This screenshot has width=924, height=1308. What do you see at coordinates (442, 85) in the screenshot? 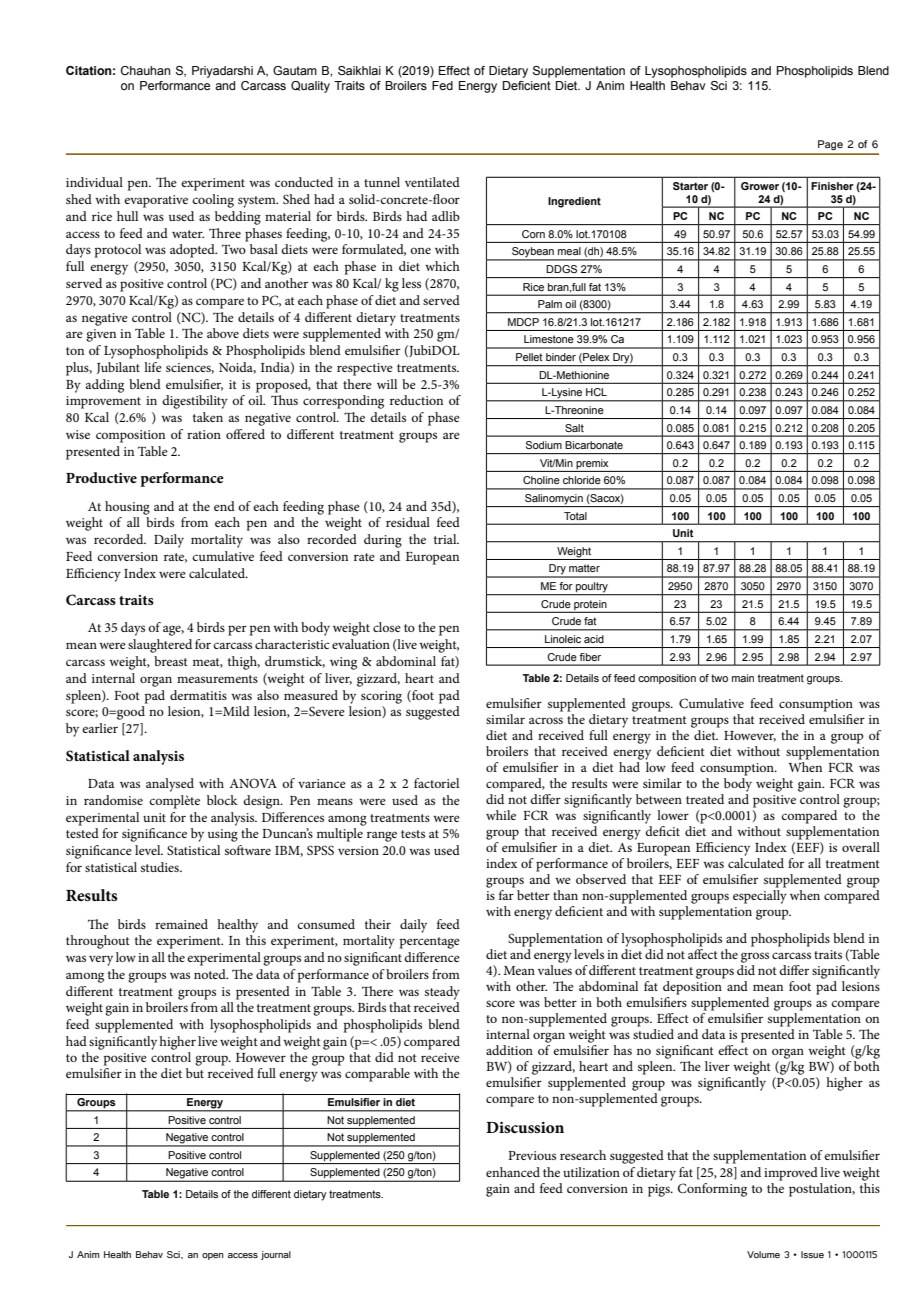
I see `Fed` at bounding box center [442, 85].
